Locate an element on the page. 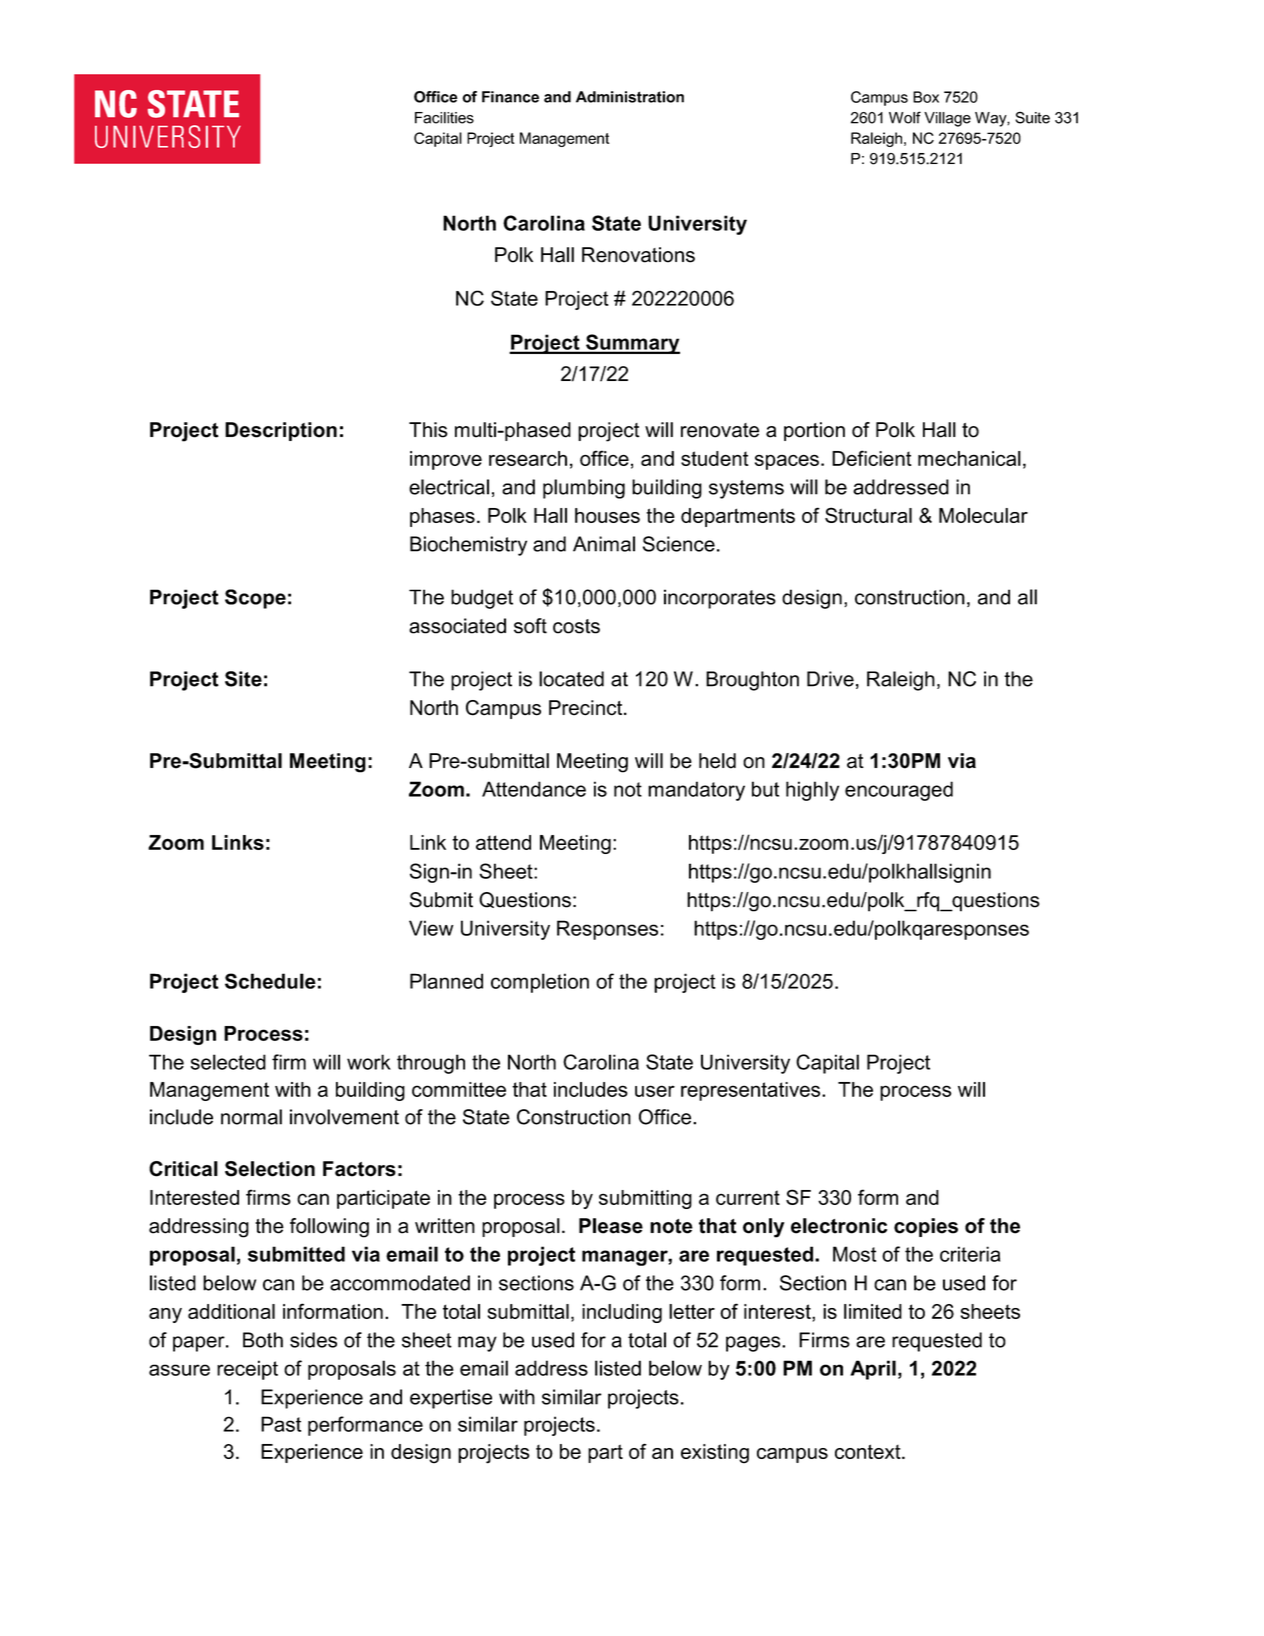 This page has height=1636, width=1264. Past is located at coordinates (281, 1424).
